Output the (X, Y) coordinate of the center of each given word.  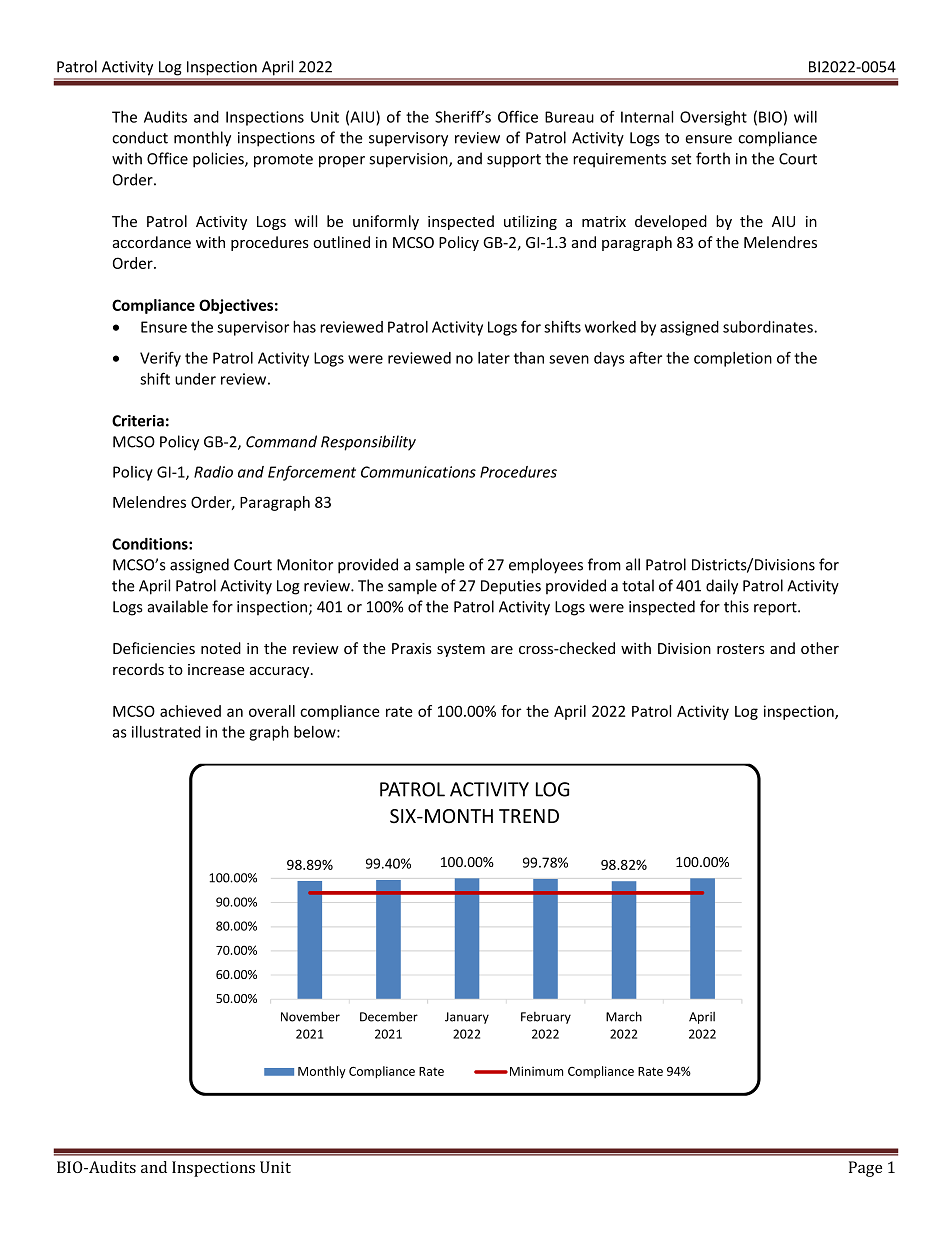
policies (219, 160)
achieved (190, 711)
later (494, 358)
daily (722, 587)
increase (216, 669)
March (624, 1016)
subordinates (769, 327)
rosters (741, 649)
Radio (213, 472)
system (461, 650)
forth (713, 158)
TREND (529, 816)
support (514, 161)
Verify (160, 359)
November (310, 1016)
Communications (418, 472)
